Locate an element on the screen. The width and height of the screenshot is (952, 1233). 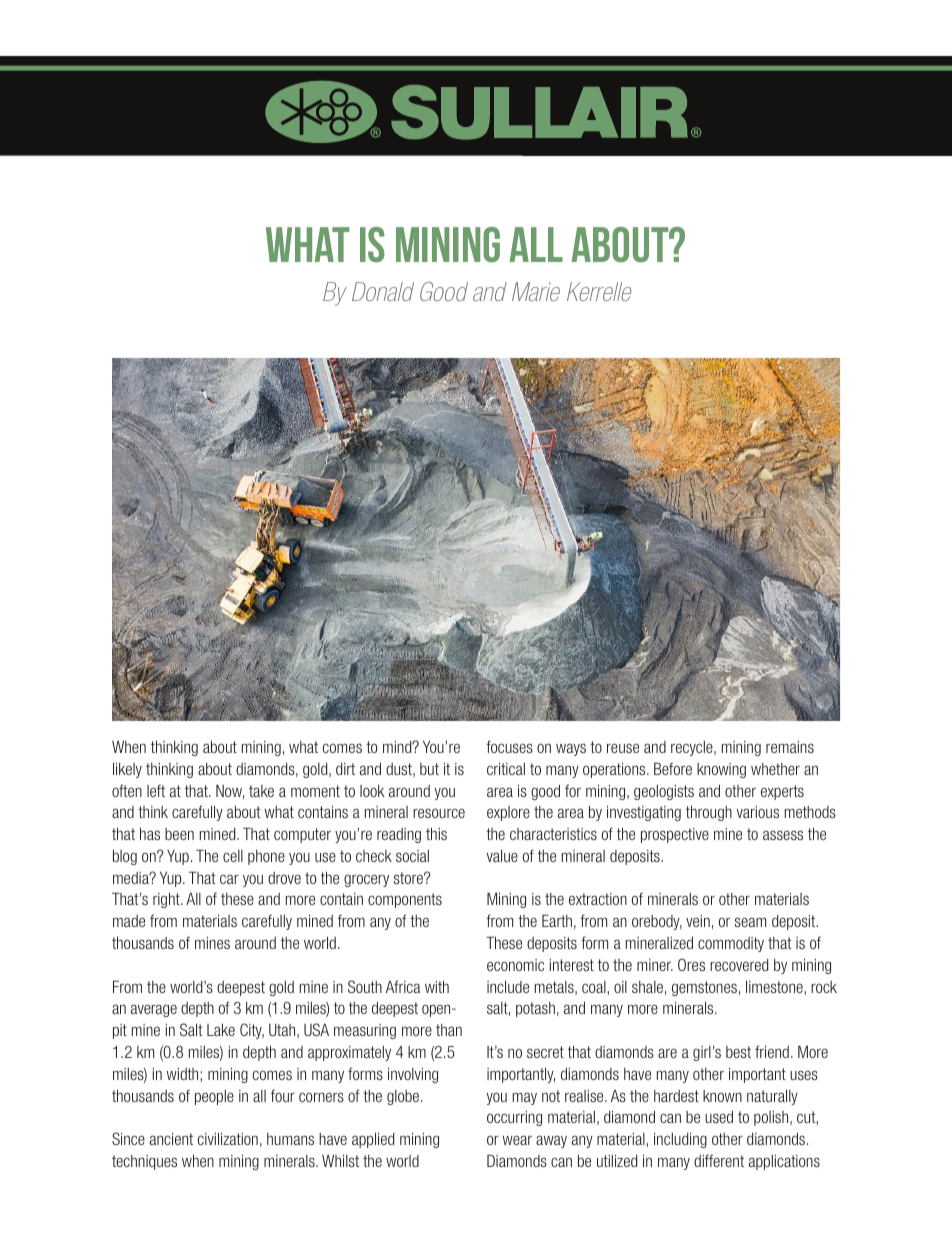
remains is located at coordinates (790, 747).
